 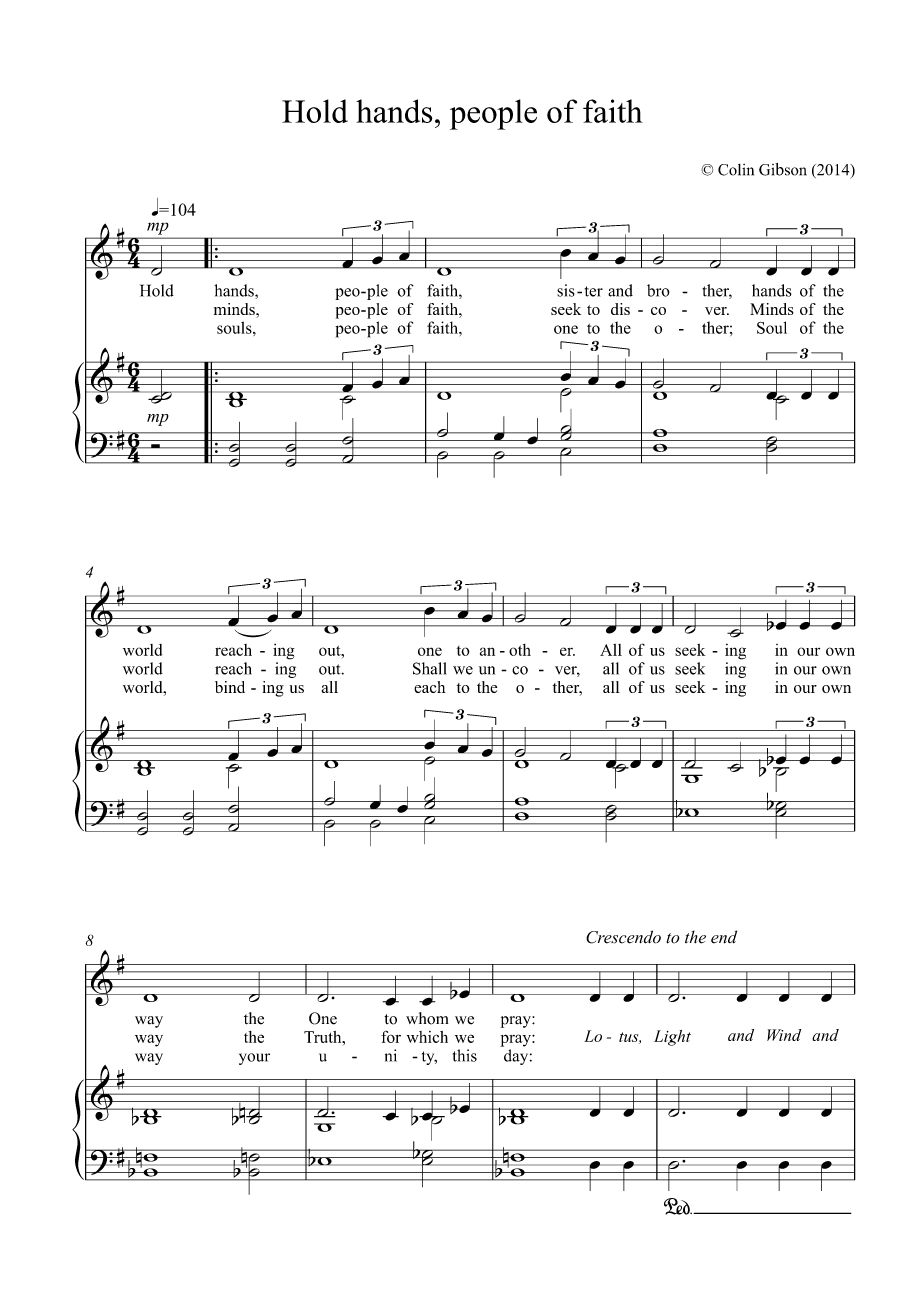 I want to click on sis, so click(x=566, y=290).
